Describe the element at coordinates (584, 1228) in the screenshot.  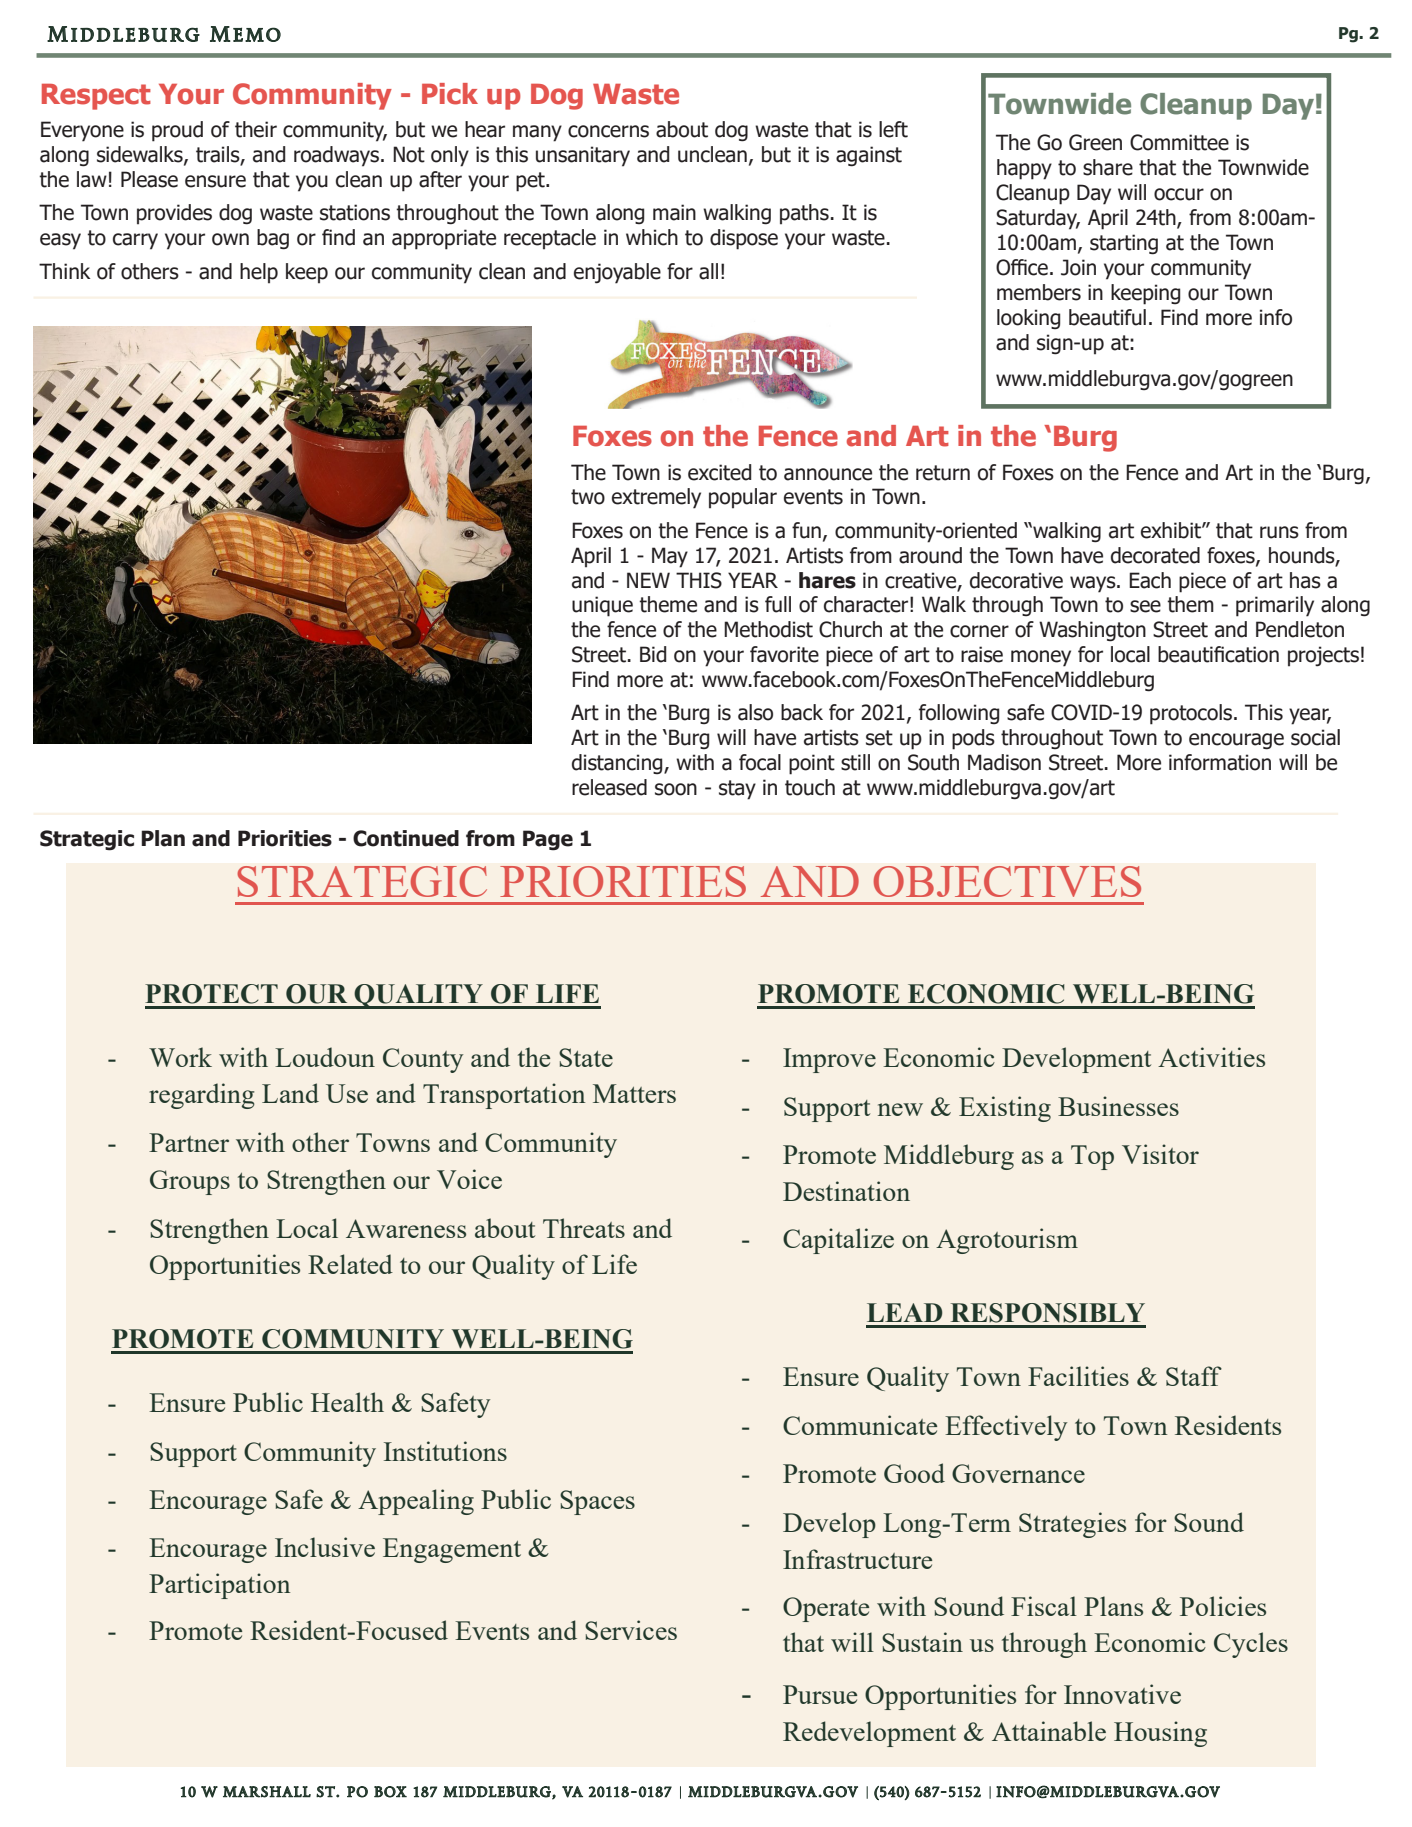
I see `Threats` at that location.
